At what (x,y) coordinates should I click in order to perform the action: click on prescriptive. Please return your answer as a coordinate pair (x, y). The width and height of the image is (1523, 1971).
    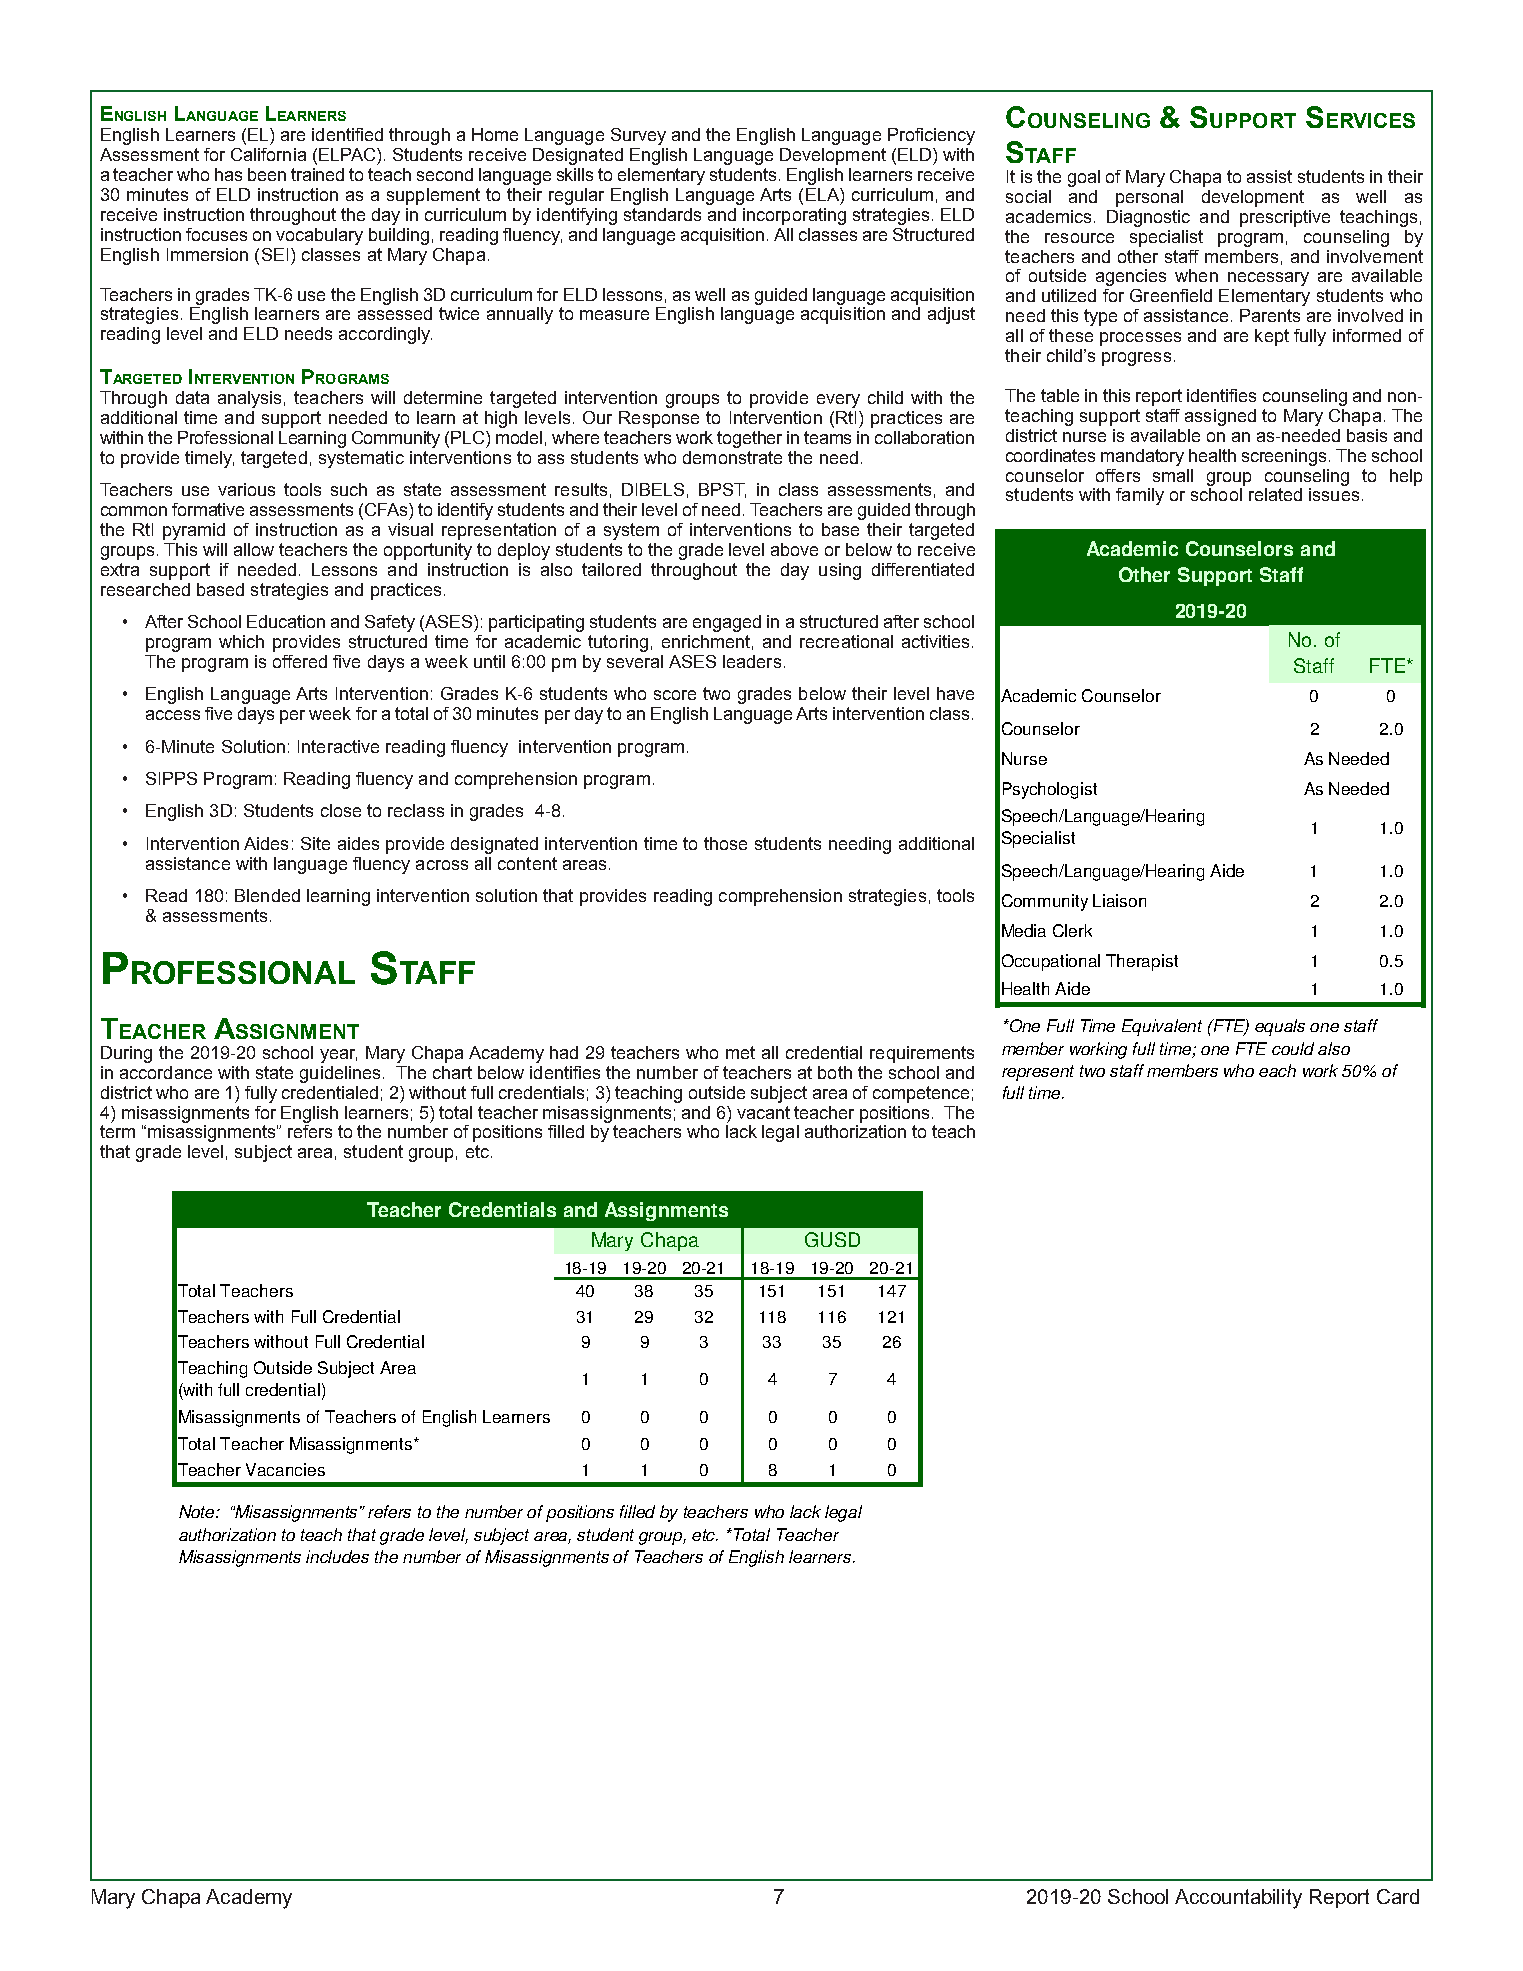
    Looking at the image, I should click on (1285, 218).
